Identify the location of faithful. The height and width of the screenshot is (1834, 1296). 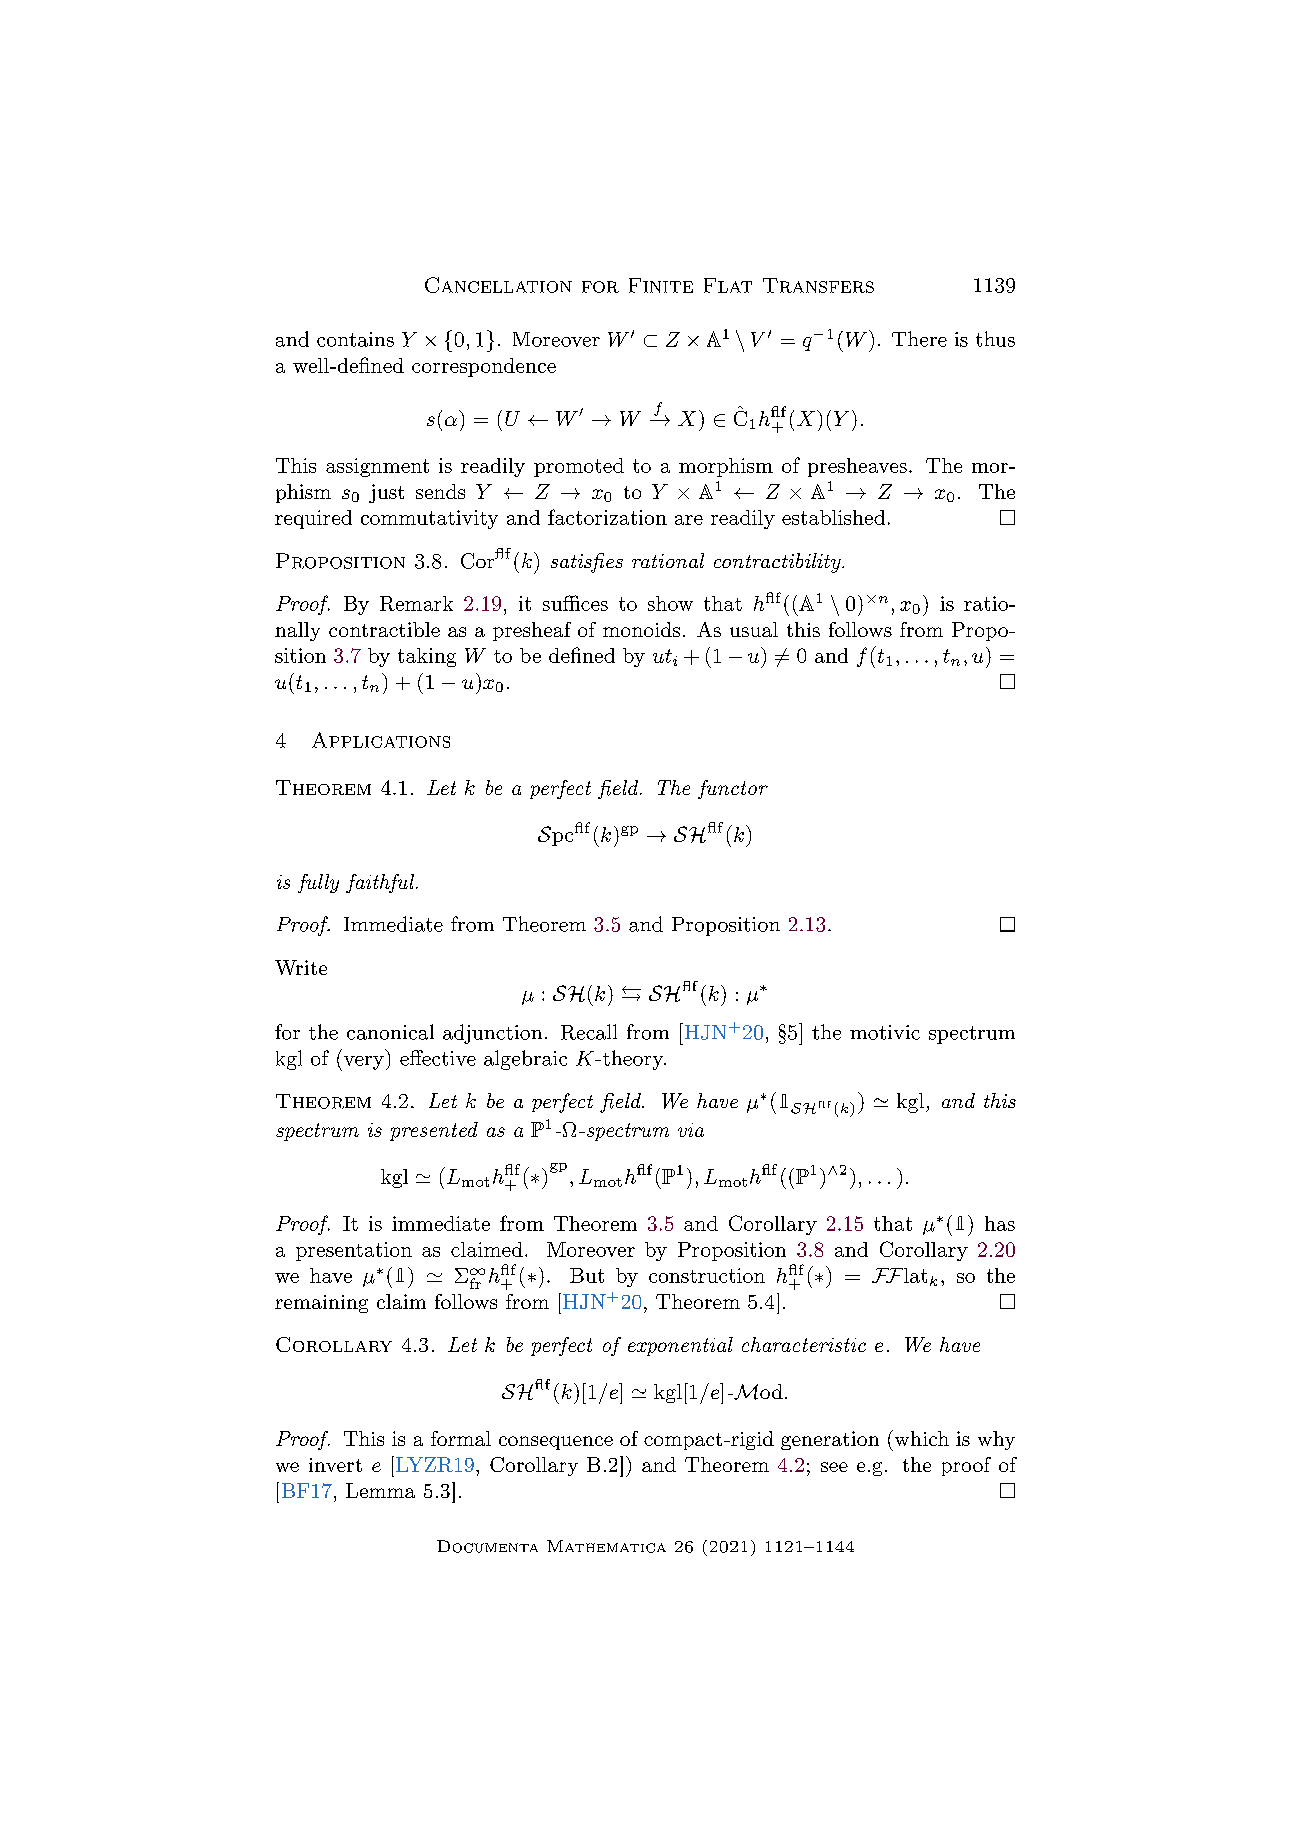
(381, 883).
